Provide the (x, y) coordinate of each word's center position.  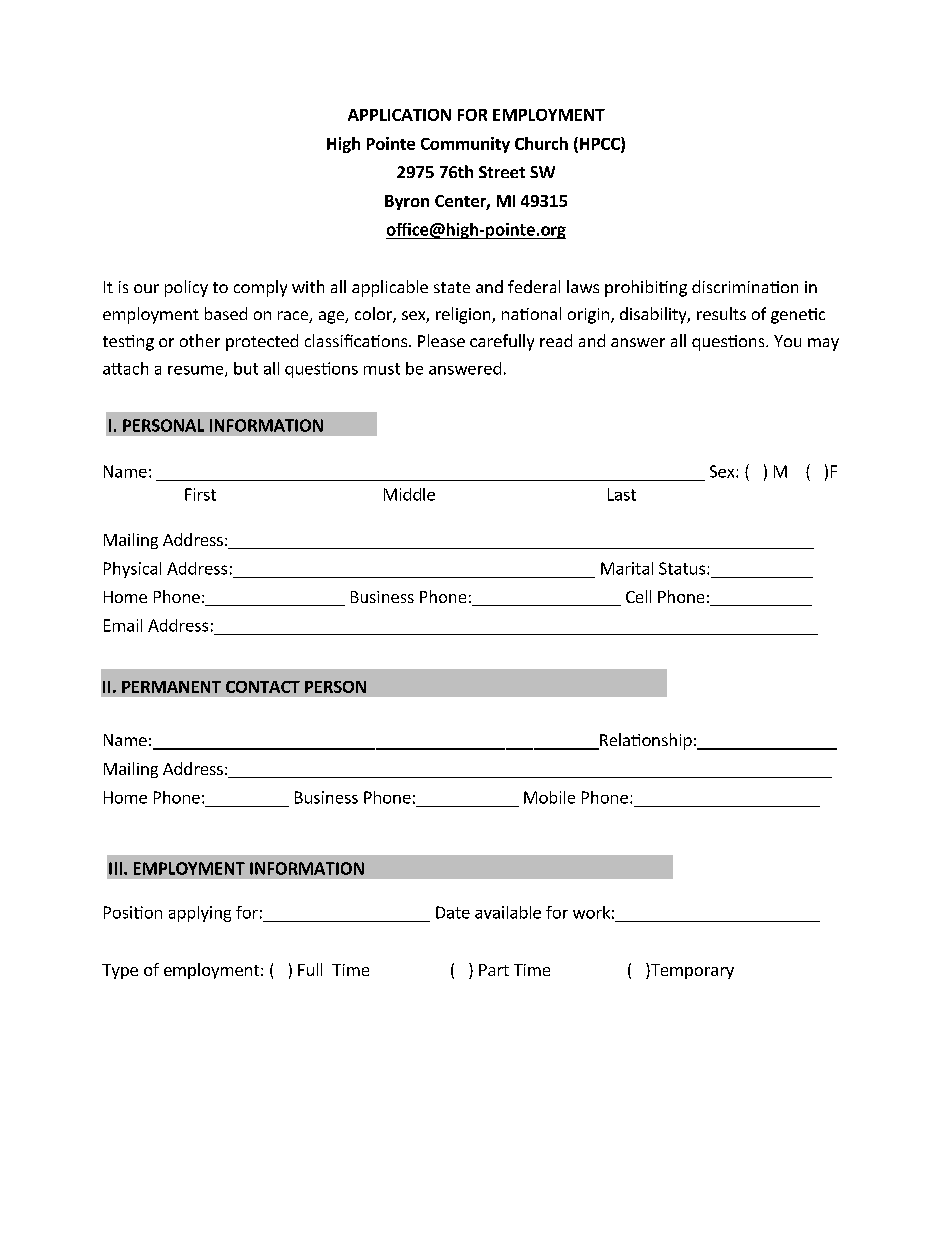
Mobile (549, 797)
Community (465, 145)
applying (200, 914)
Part (494, 970)
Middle (409, 494)
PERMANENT (171, 687)
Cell (638, 596)
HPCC (601, 144)
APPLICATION (399, 115)
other (200, 340)
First (200, 494)
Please (441, 340)
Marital (627, 568)
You (787, 341)
